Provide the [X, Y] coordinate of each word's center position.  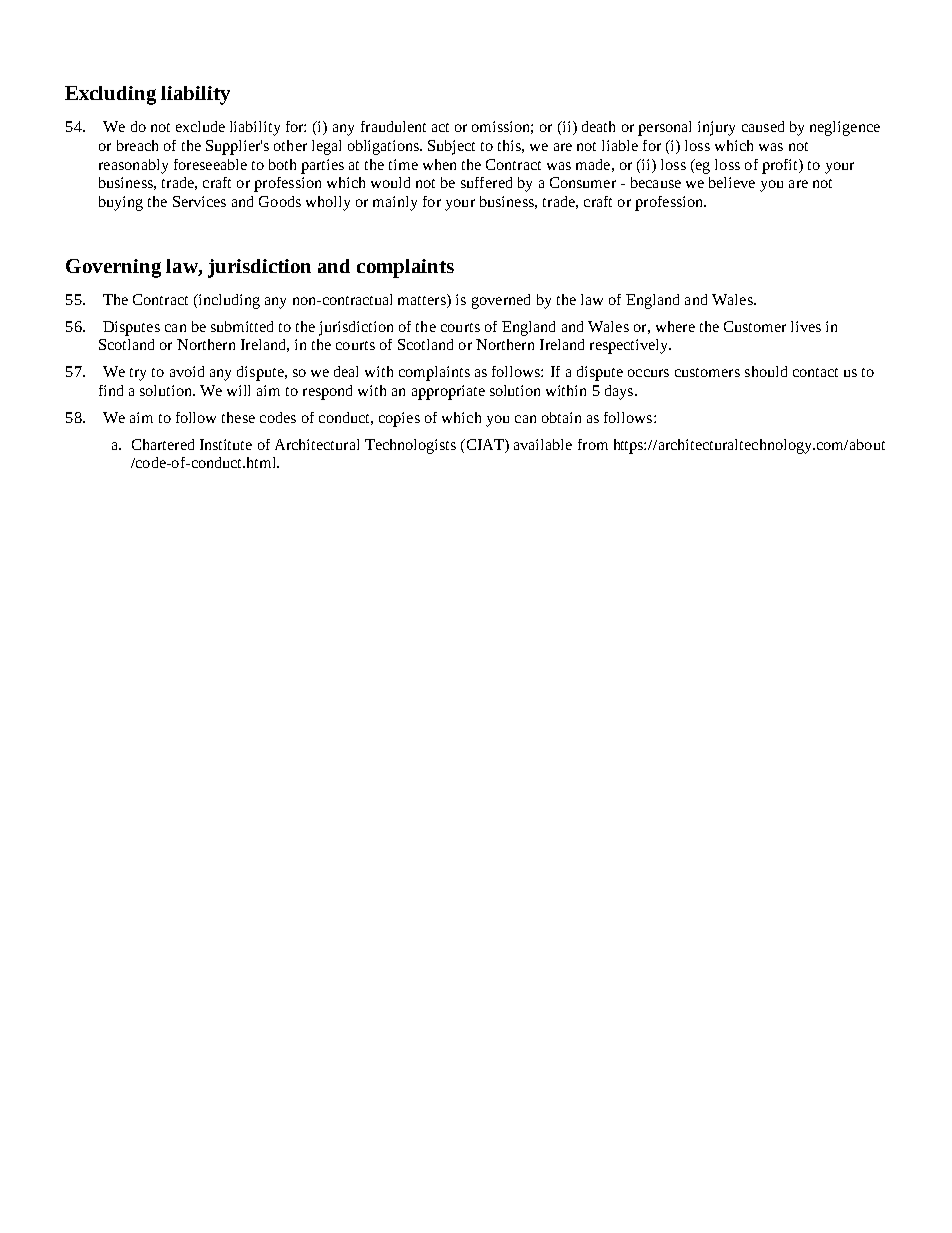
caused [763, 126]
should [766, 371]
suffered [486, 182]
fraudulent [393, 126]
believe [732, 182]
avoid [187, 371]
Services [199, 201]
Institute [226, 444]
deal [346, 371]
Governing [113, 268]
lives [806, 326]
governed [501, 301]
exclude [200, 126]
